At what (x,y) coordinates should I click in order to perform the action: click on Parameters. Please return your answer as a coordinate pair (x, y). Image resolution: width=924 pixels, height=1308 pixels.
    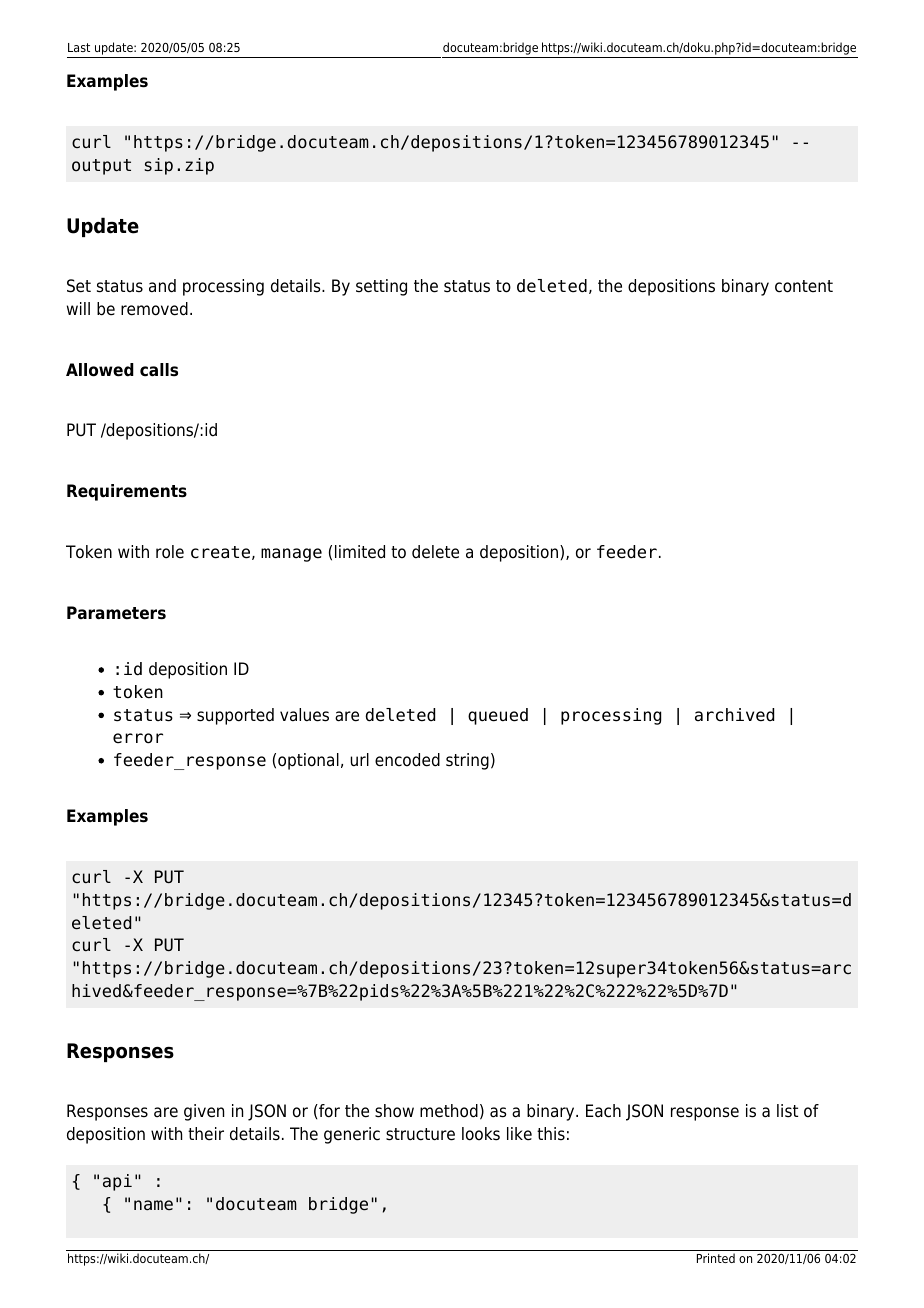
    Looking at the image, I should click on (116, 613).
